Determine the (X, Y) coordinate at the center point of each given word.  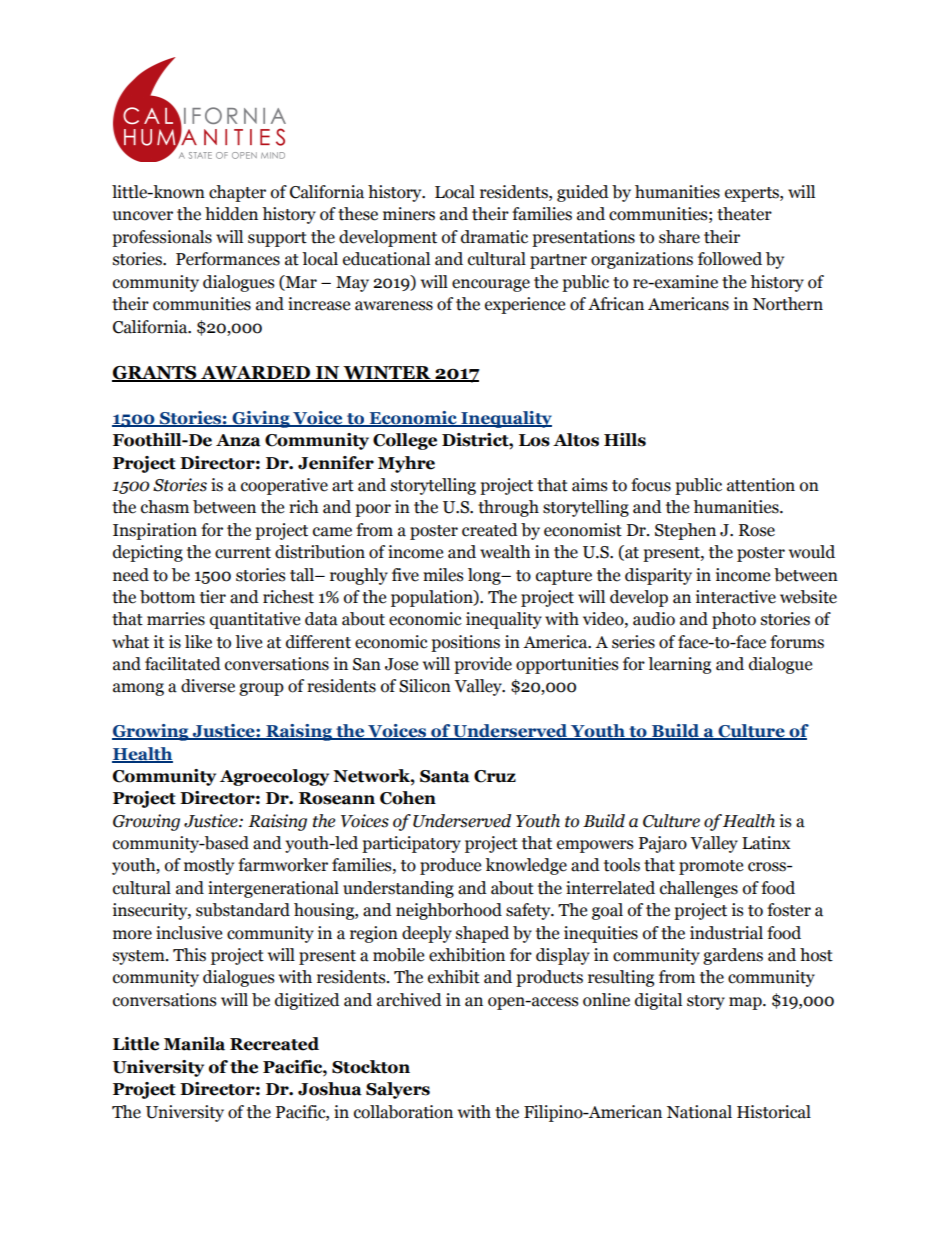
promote (711, 867)
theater (744, 214)
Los (534, 440)
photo (734, 620)
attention (761, 485)
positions (465, 643)
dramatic (494, 237)
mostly (209, 866)
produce (450, 866)
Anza (238, 440)
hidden (231, 214)
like (198, 642)
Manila (194, 1044)
